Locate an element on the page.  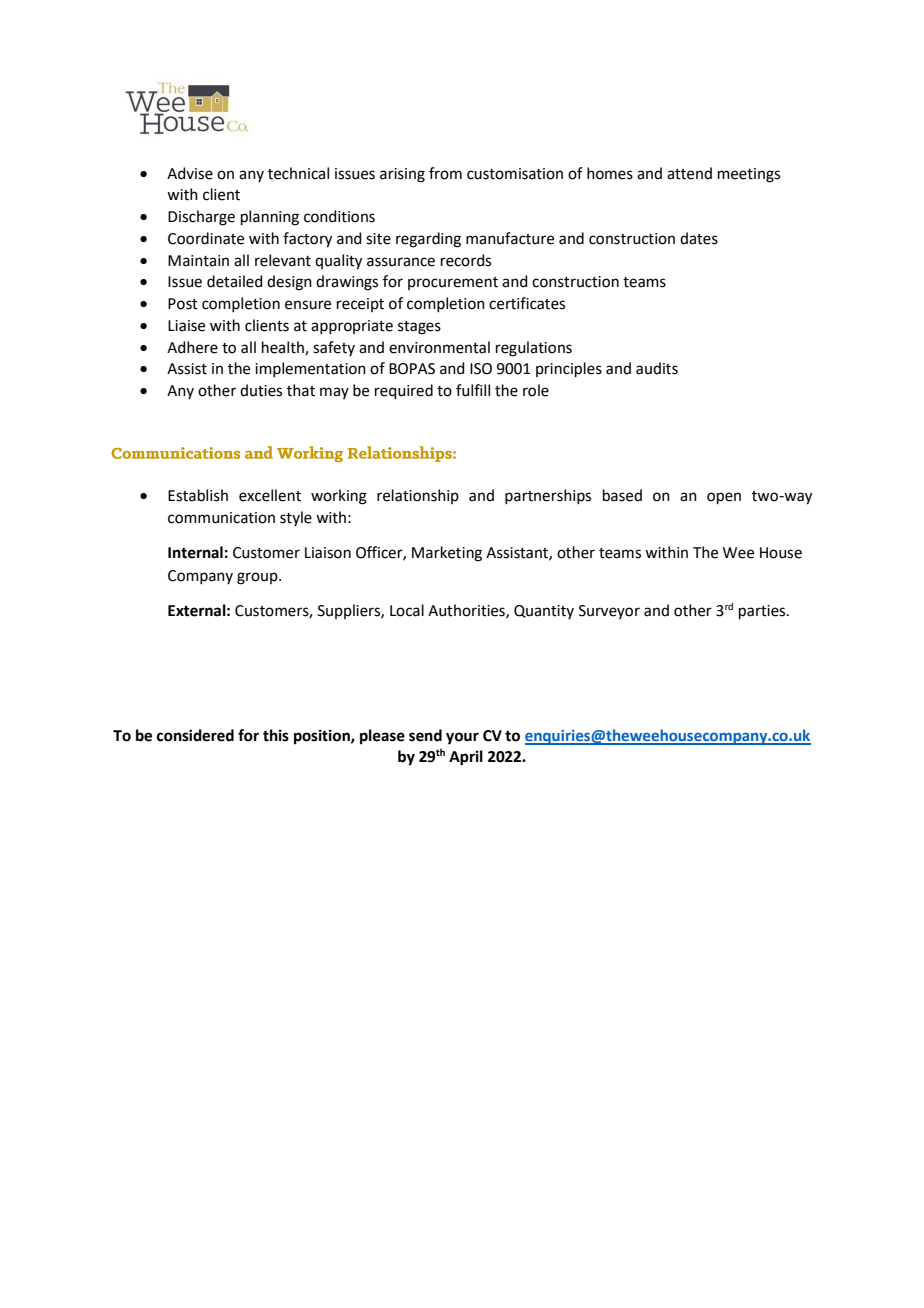
your is located at coordinates (462, 738).
